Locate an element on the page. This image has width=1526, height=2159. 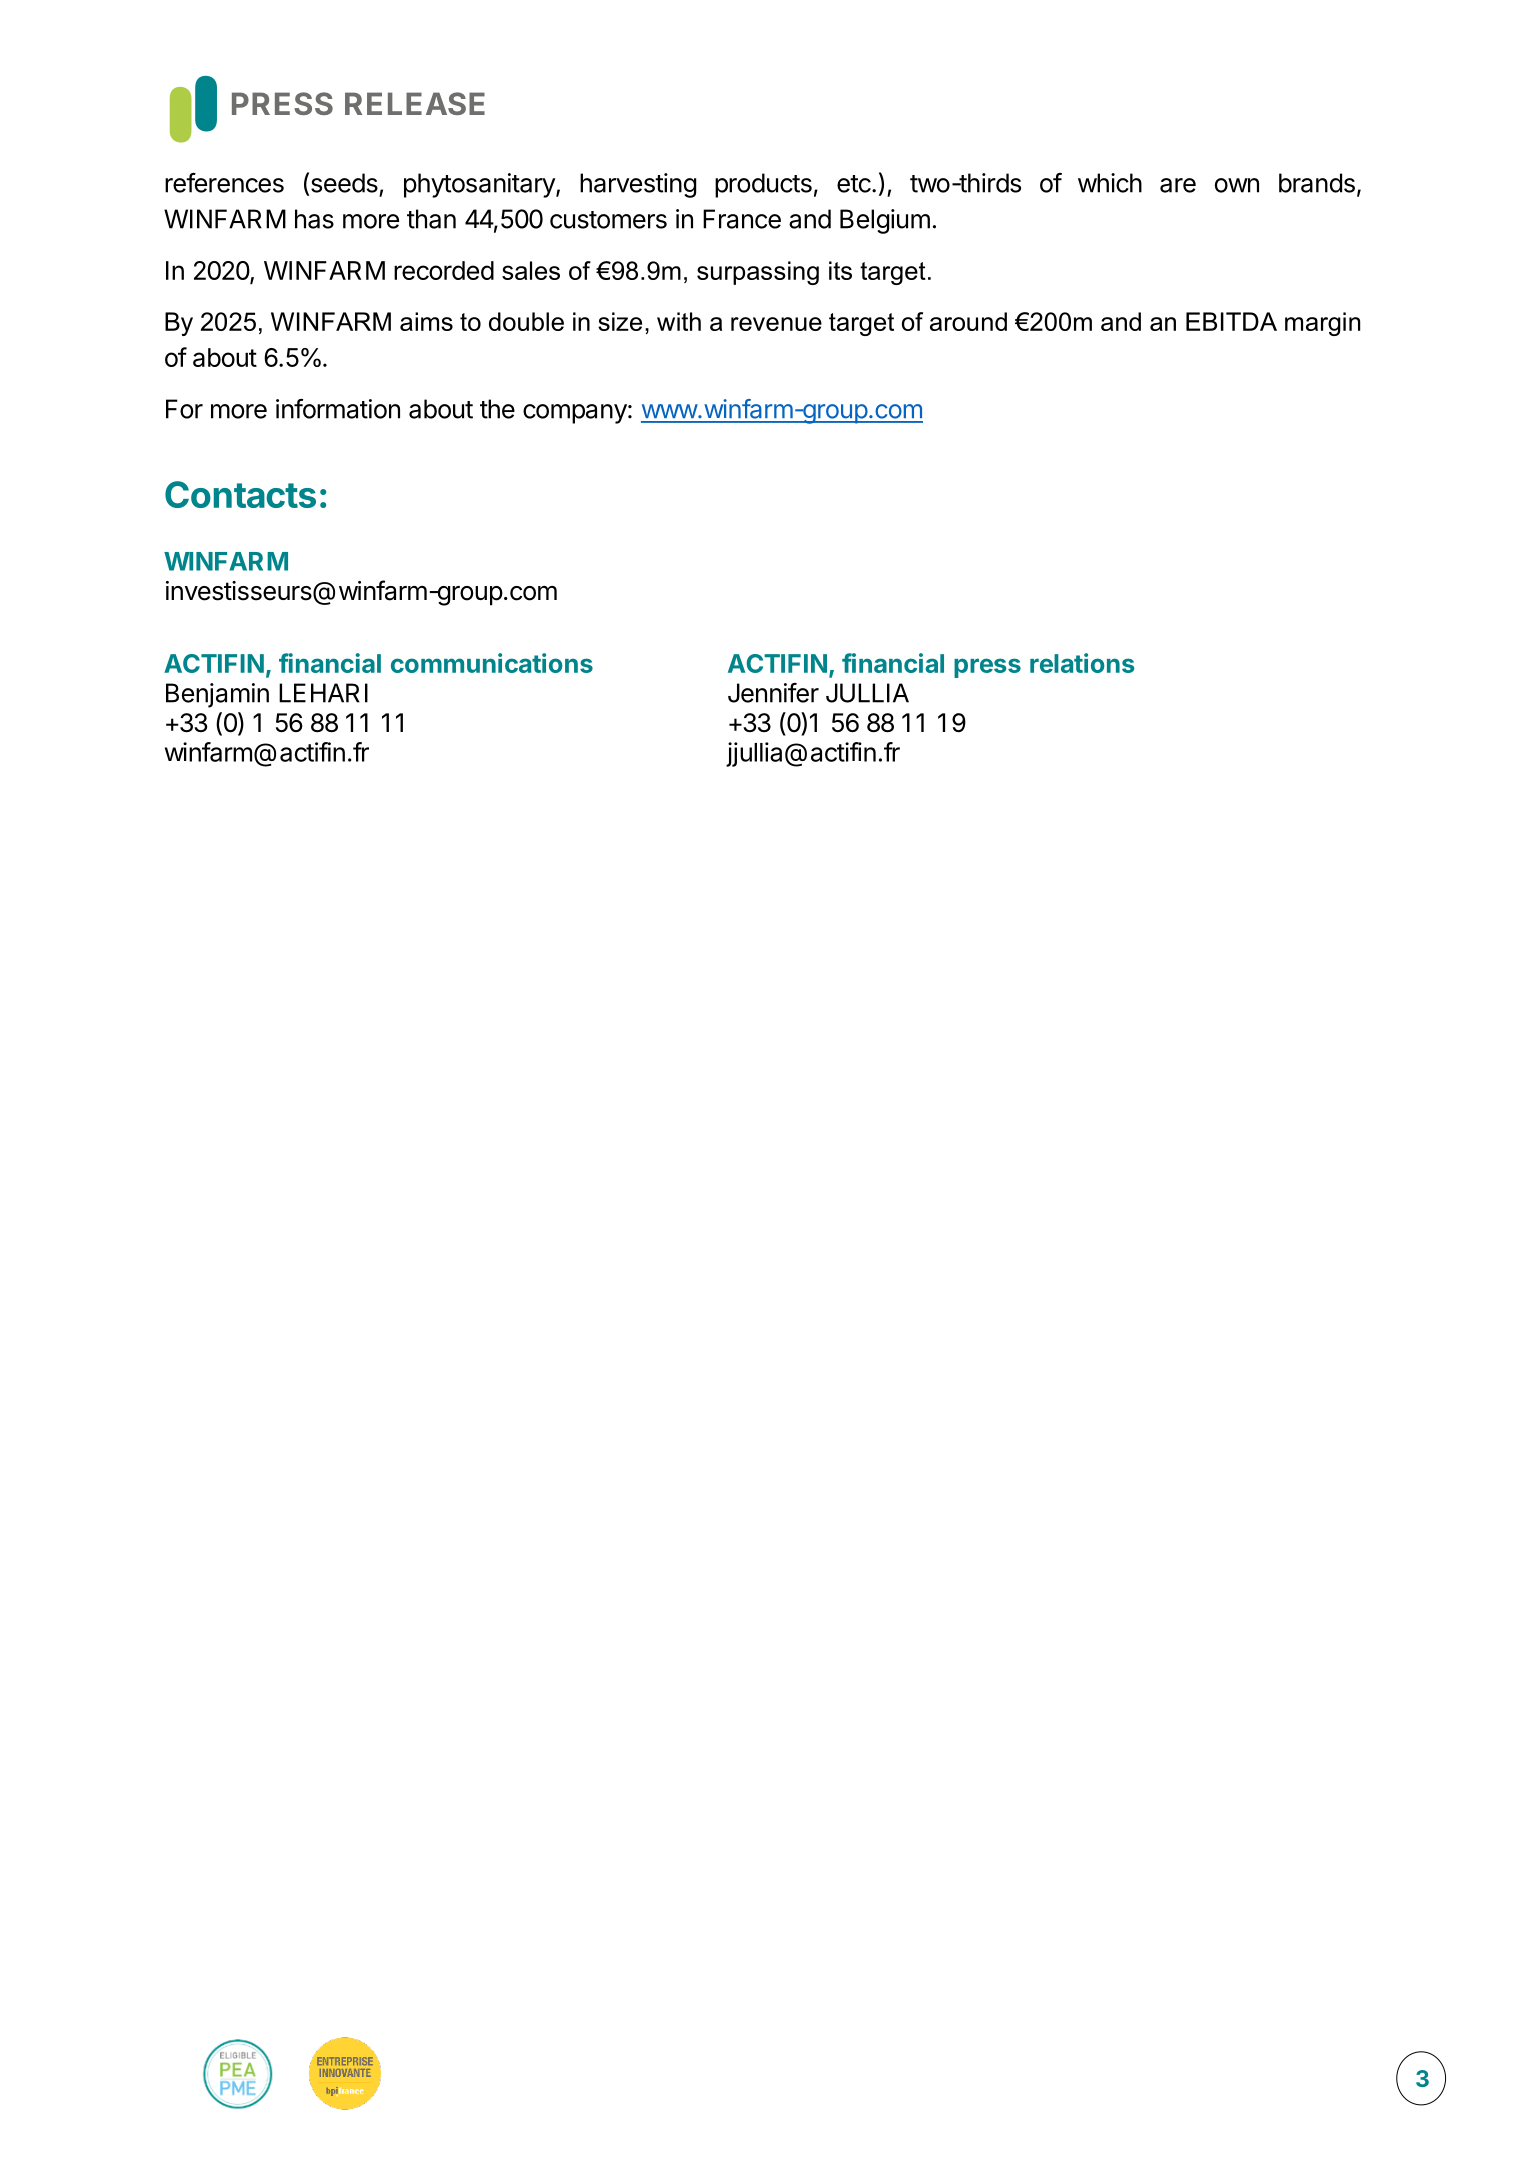
has is located at coordinates (314, 219).
